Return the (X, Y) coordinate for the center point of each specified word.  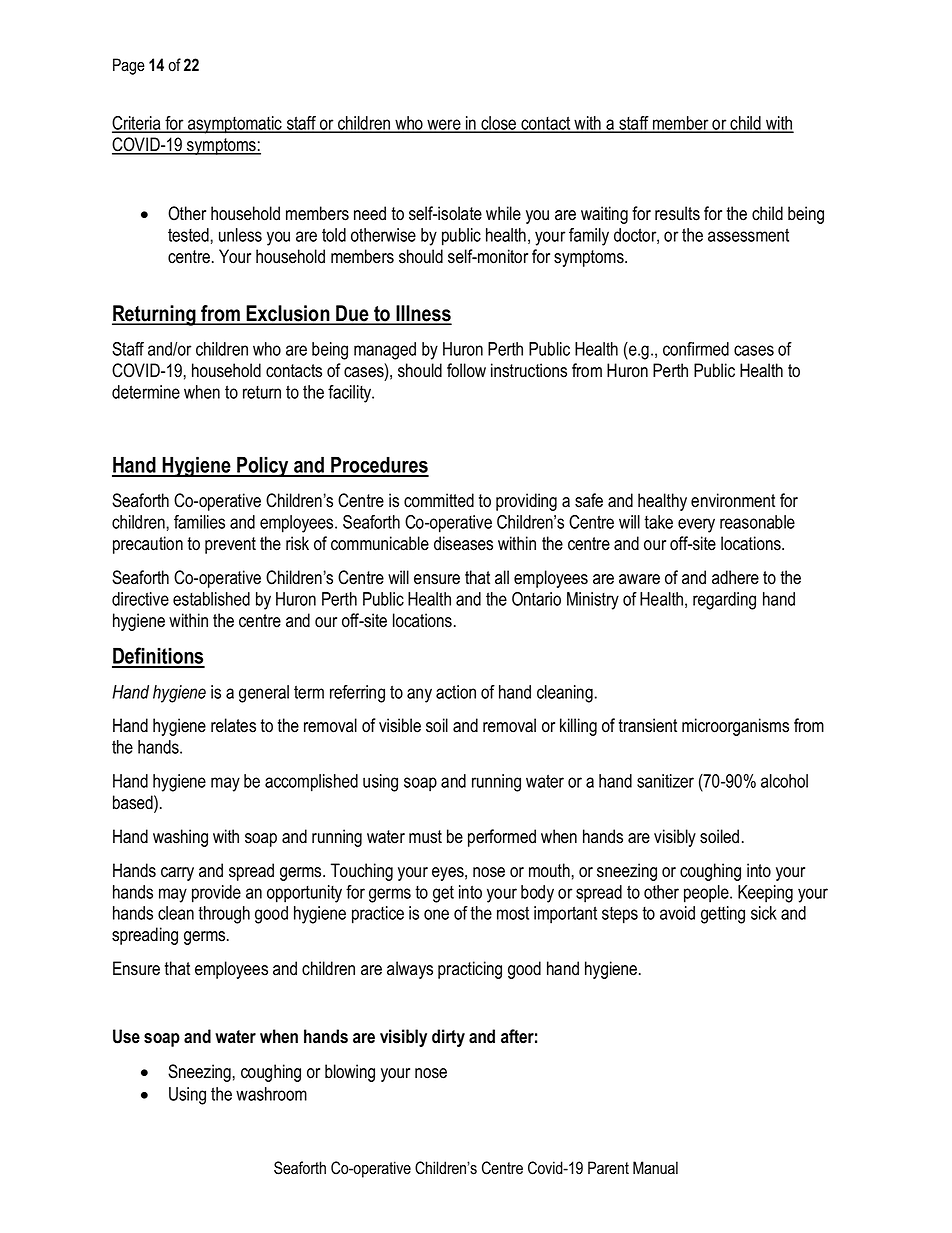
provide (216, 894)
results (677, 213)
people (707, 894)
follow (466, 370)
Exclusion (288, 314)
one (436, 914)
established (211, 599)
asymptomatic (235, 125)
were (444, 125)
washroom (271, 1094)
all (502, 577)
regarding (724, 601)
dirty (448, 1038)
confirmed (696, 349)
